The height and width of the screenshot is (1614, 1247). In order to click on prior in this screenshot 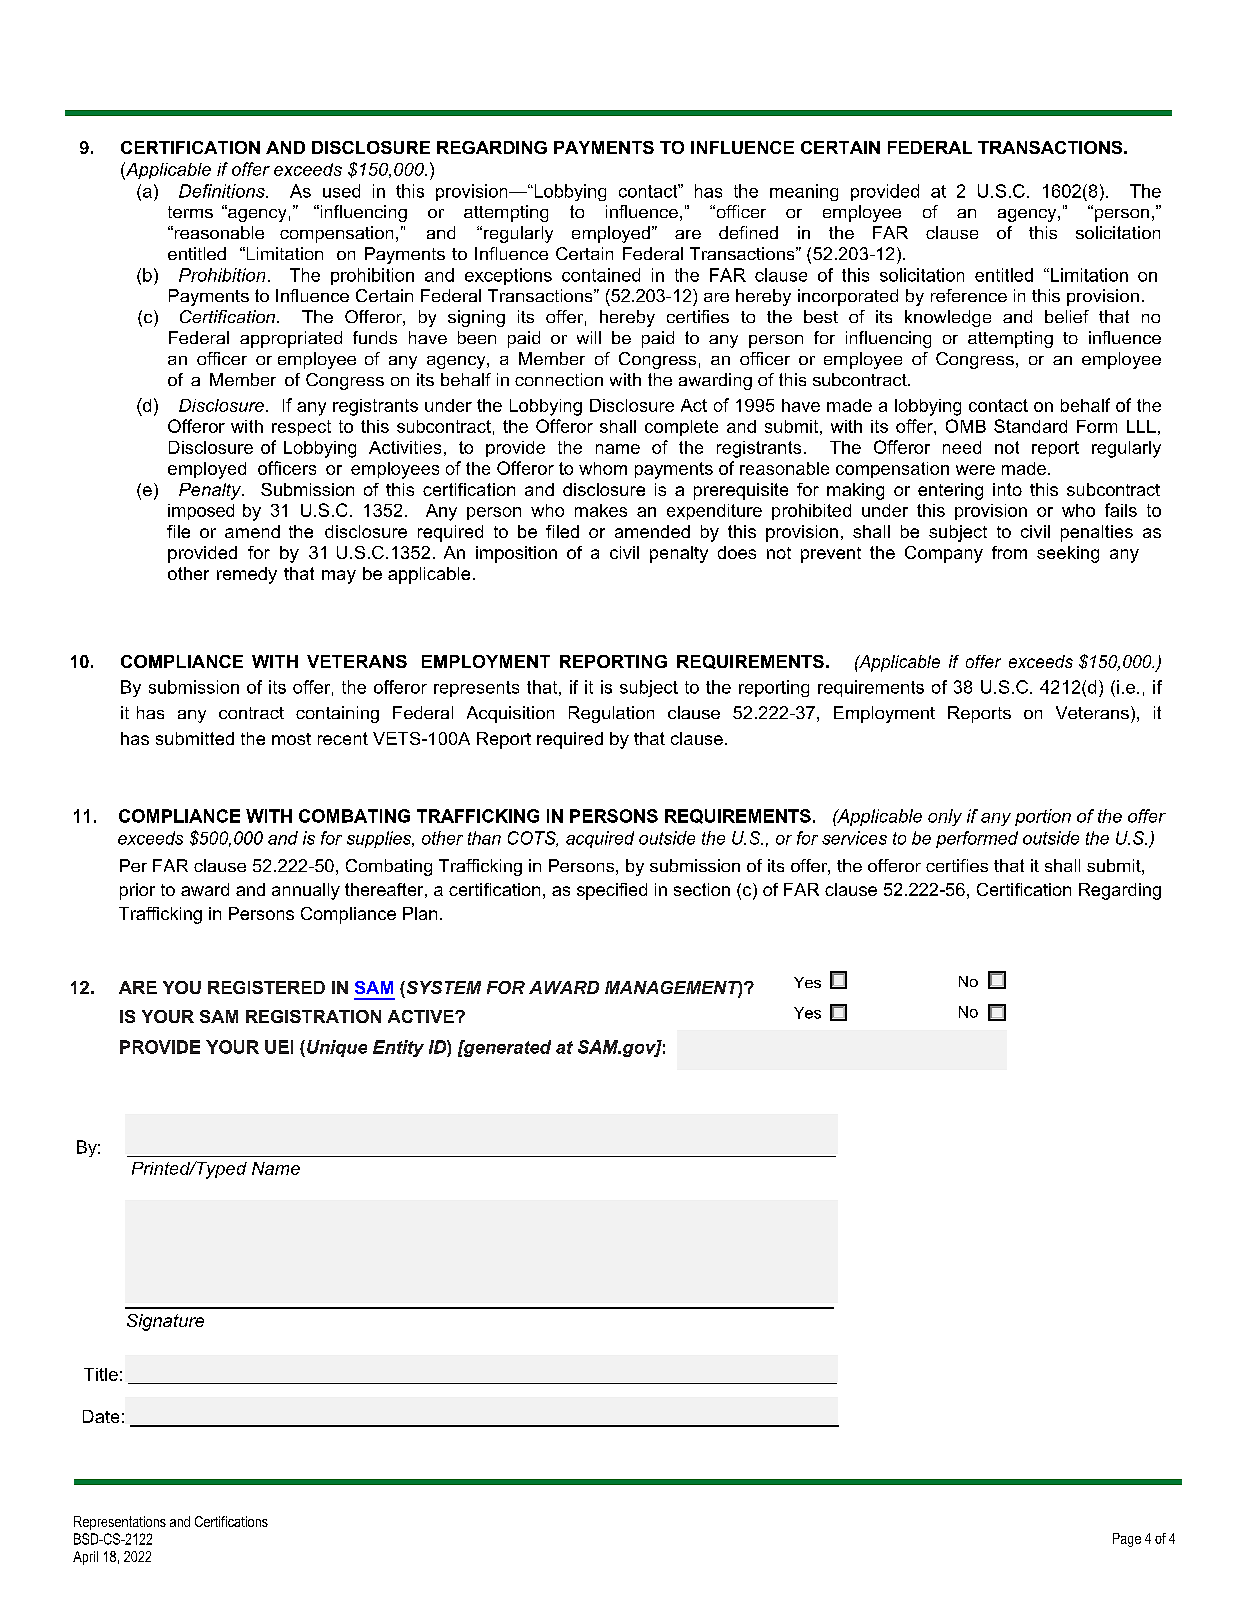, I will do `click(137, 891)`.
